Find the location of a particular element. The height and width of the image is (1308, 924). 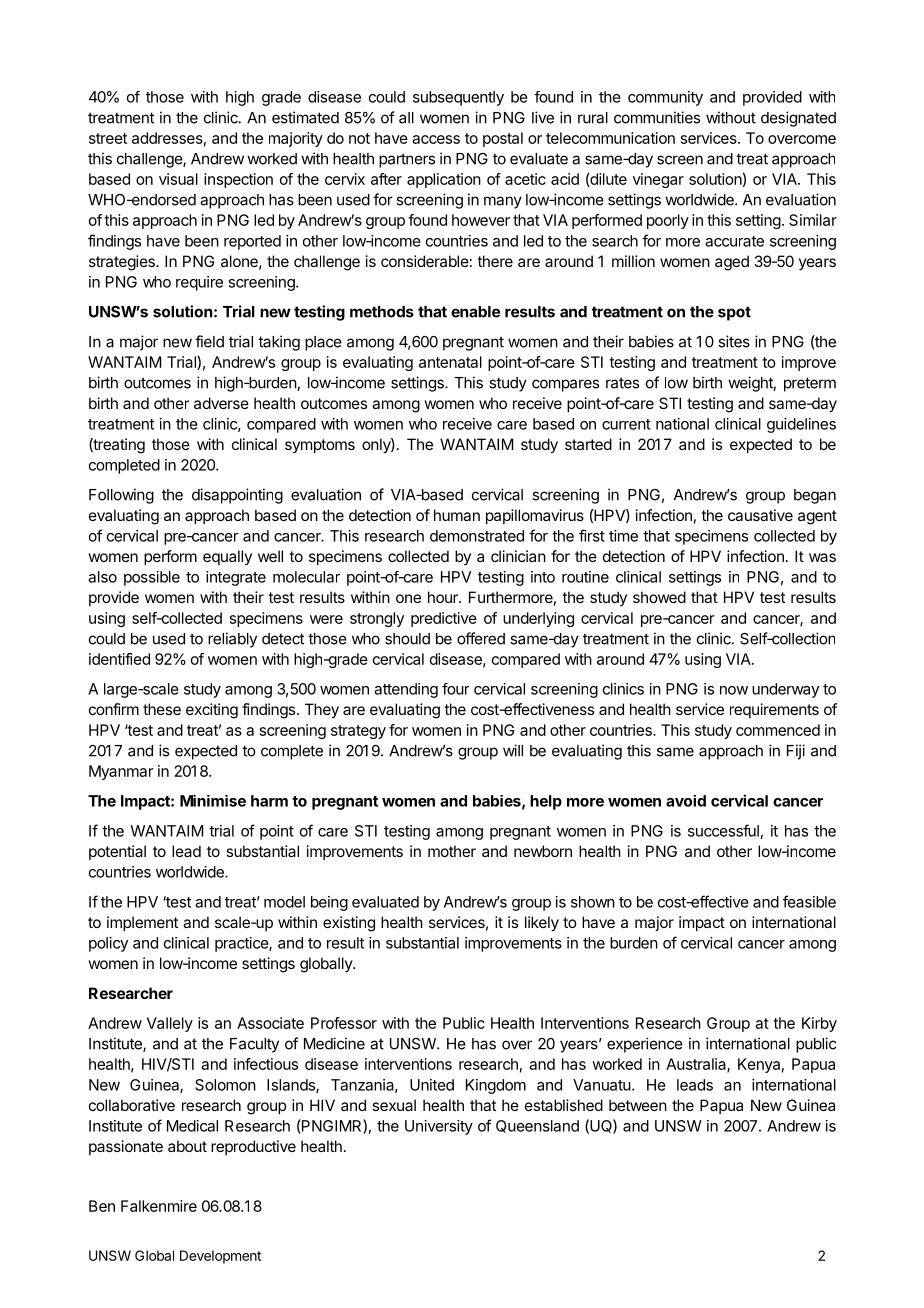

access is located at coordinates (436, 139).
